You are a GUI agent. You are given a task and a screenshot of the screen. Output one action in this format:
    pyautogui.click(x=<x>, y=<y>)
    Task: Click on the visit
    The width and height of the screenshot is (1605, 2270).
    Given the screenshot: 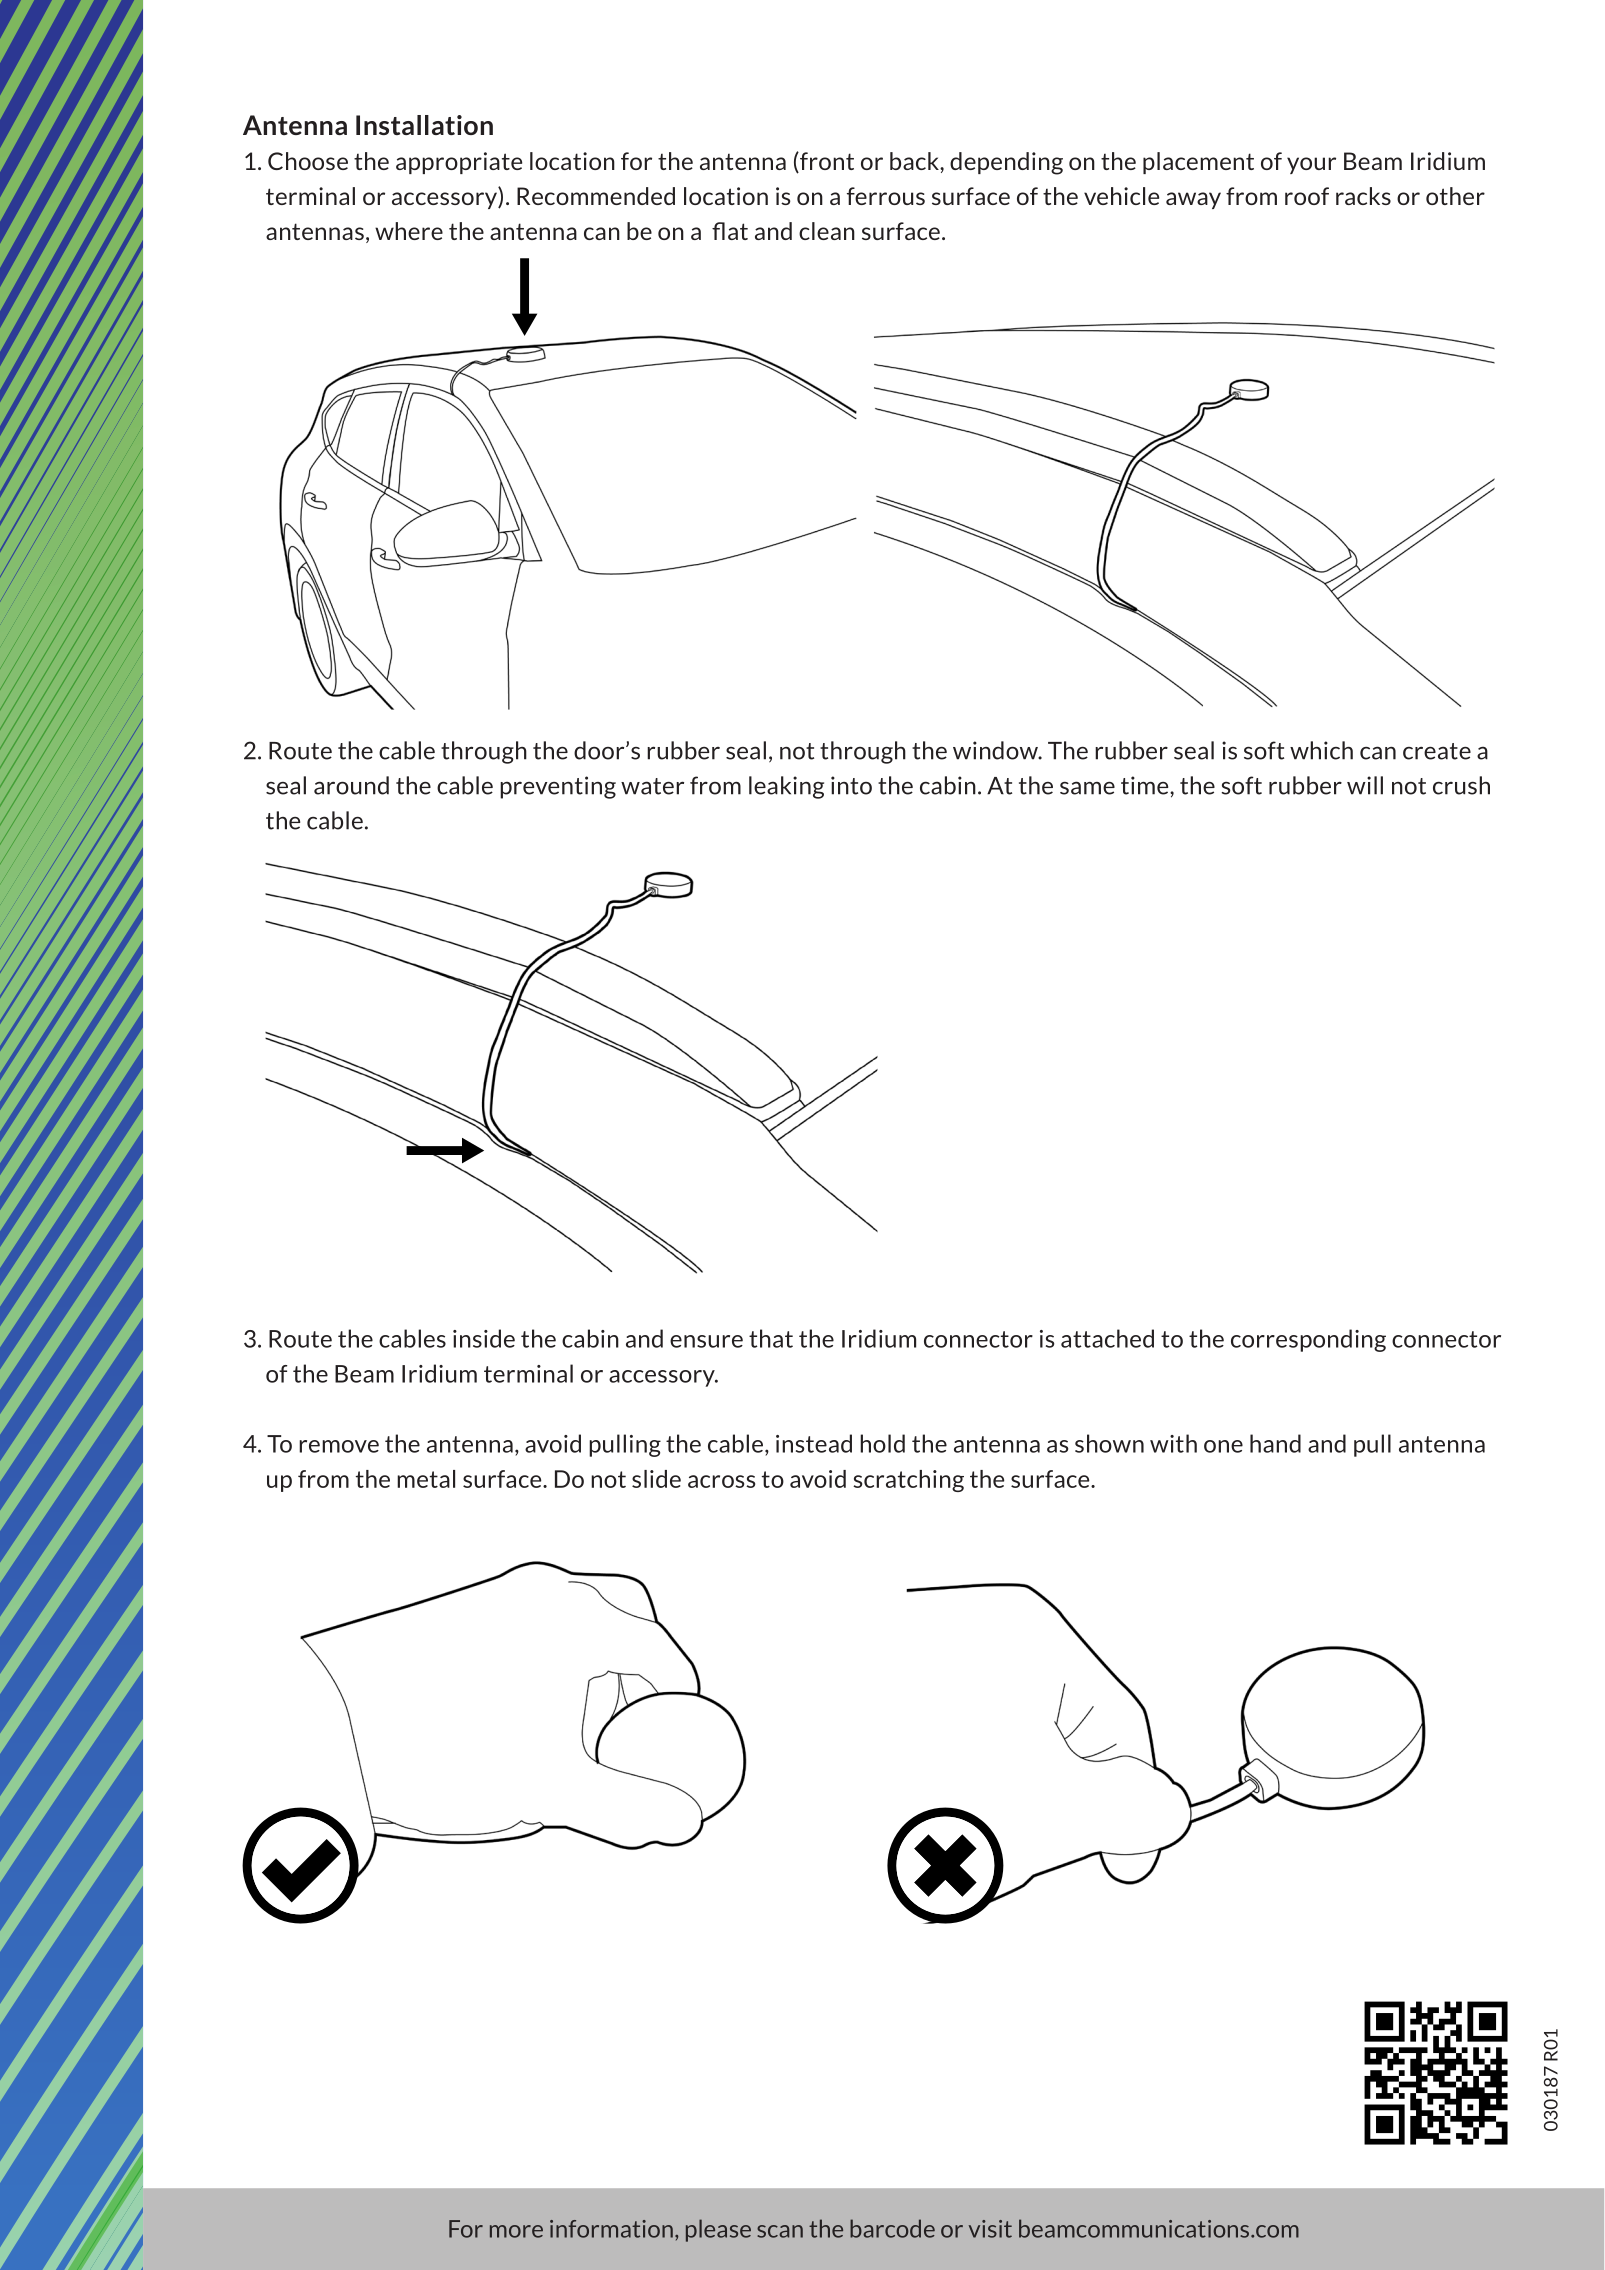 What is the action you would take?
    pyautogui.click(x=990, y=2229)
